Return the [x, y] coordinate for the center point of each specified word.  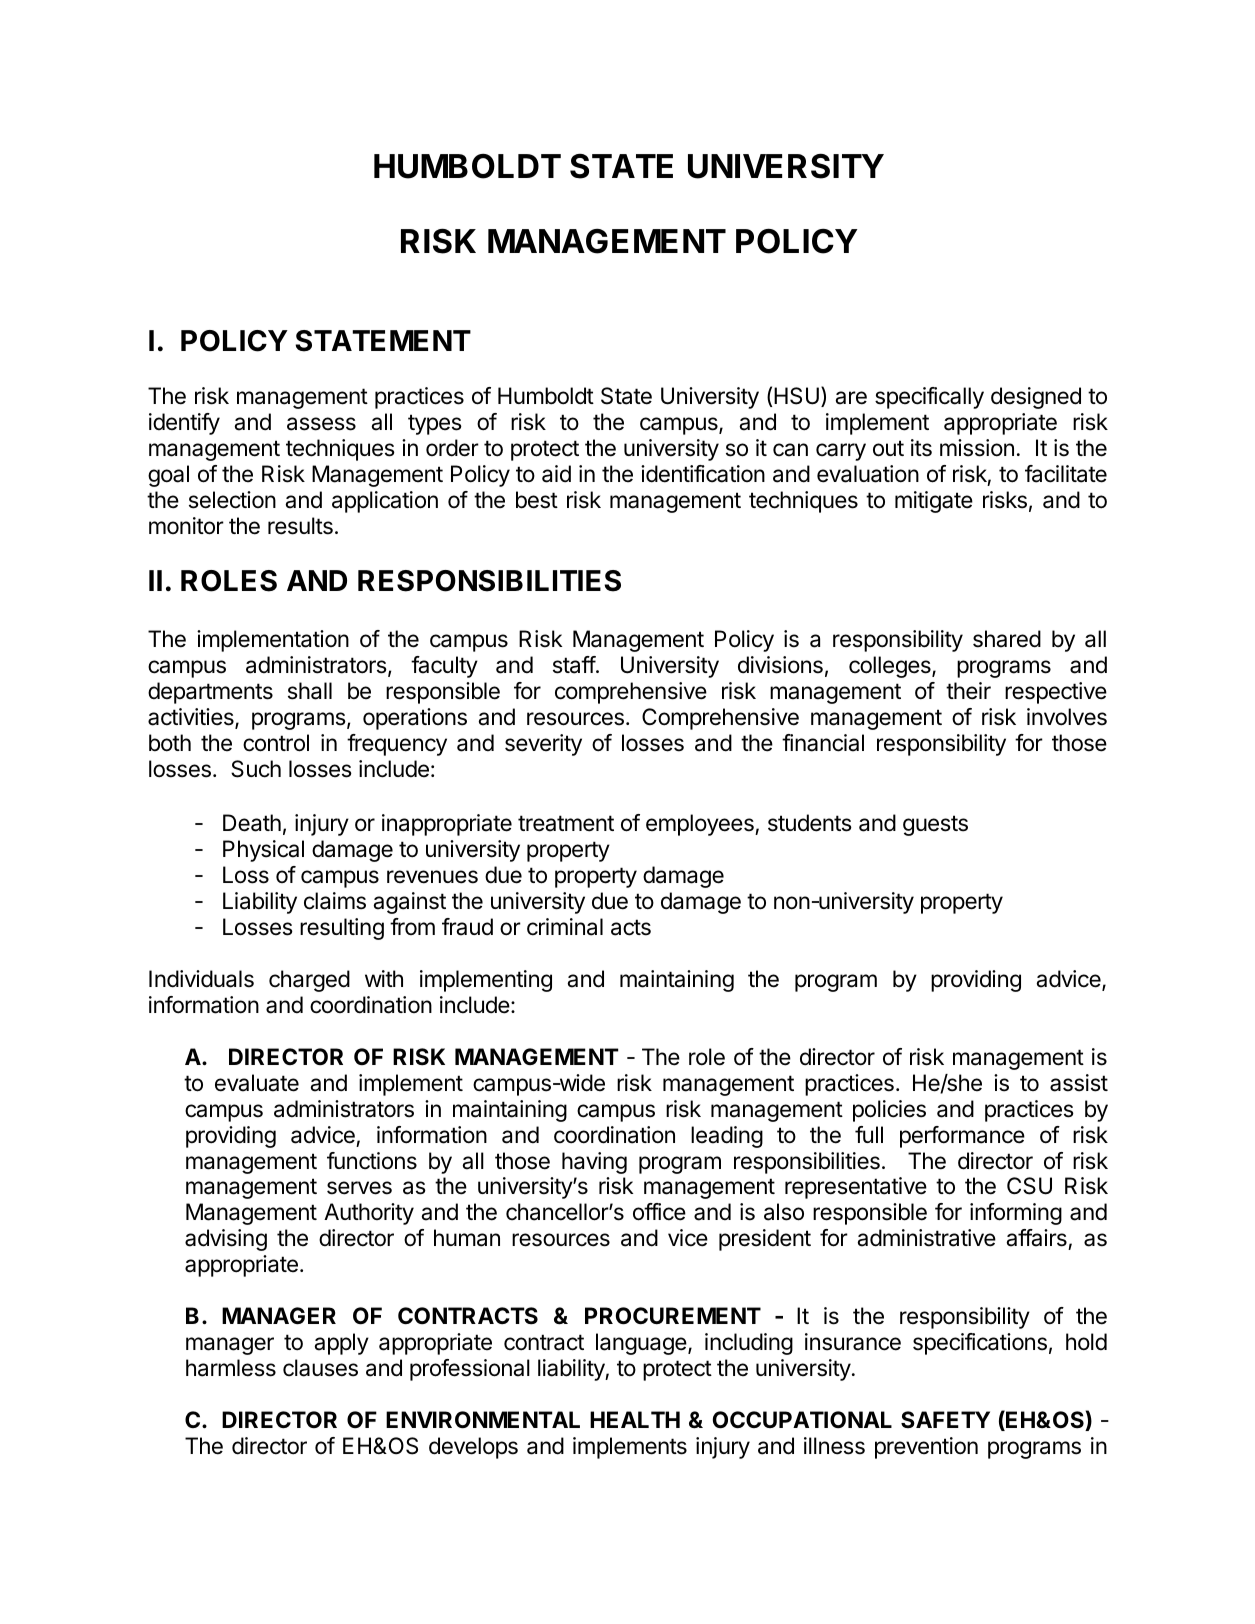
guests [935, 825]
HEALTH [635, 1419]
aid [556, 474]
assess [321, 424]
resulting [342, 929]
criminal [565, 927]
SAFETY [945, 1419]
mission [977, 448]
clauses [320, 1368]
